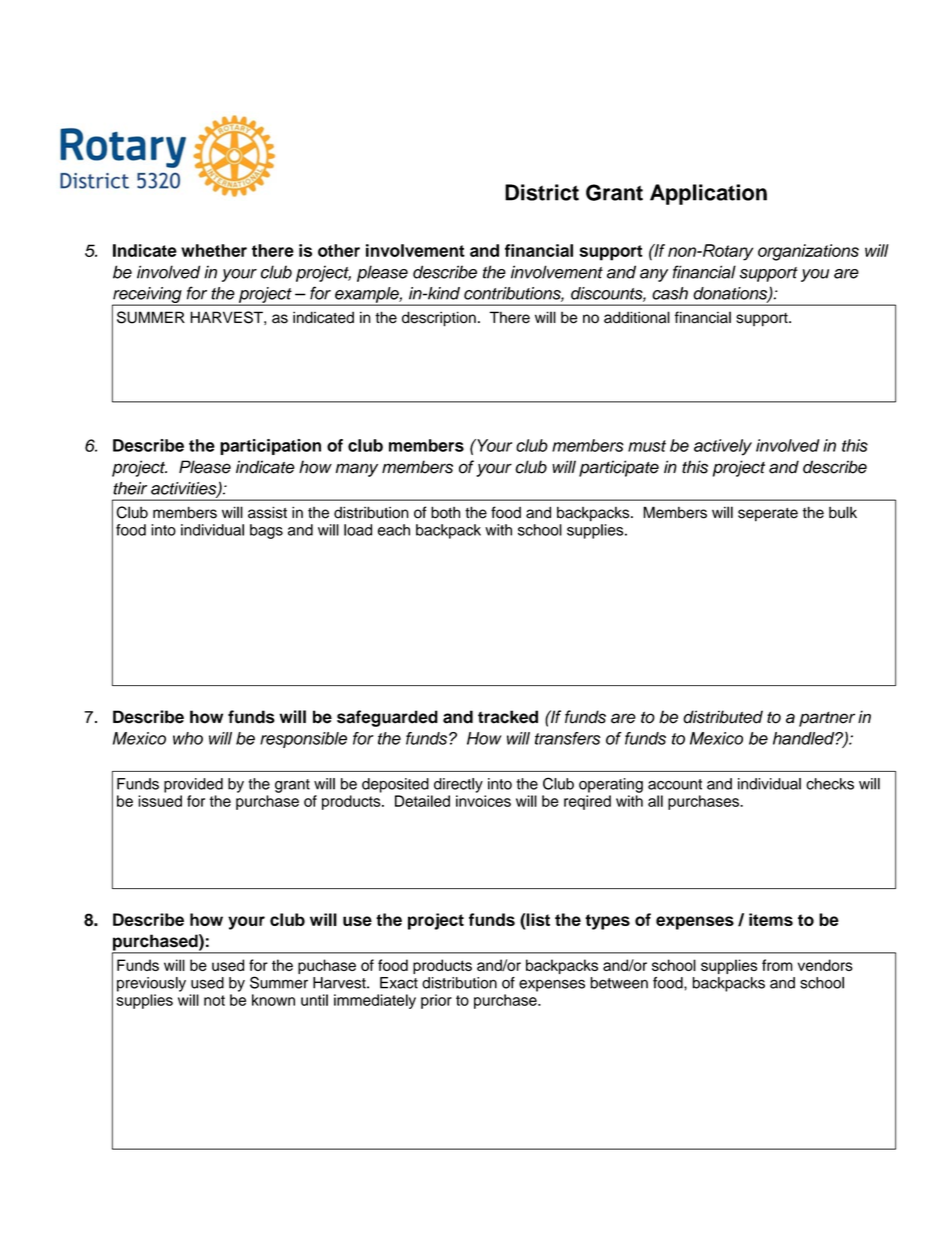  Describe the element at coordinates (619, 468) in the screenshot. I see `participate` at that location.
